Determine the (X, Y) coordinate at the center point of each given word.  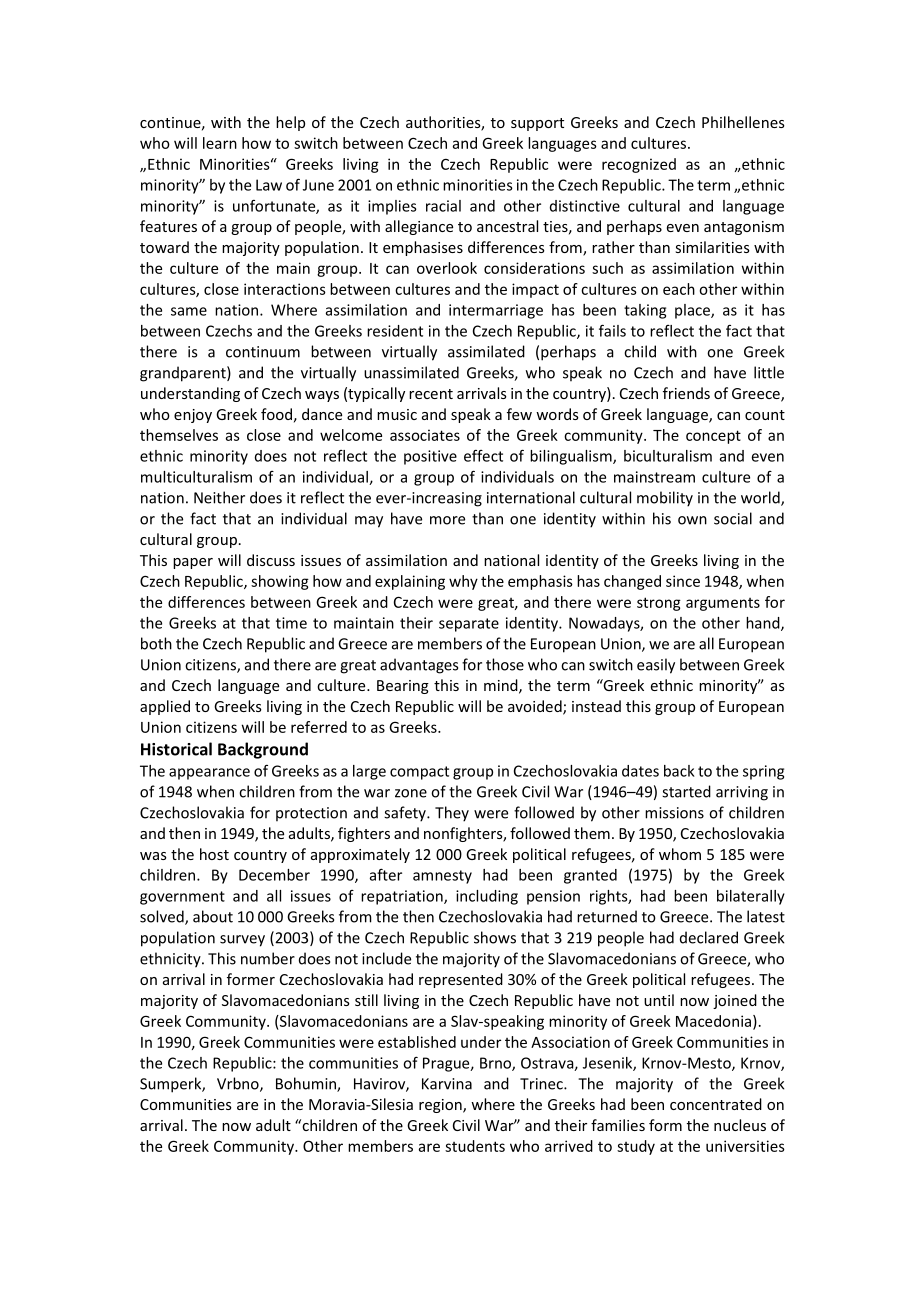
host (214, 854)
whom (680, 854)
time (291, 623)
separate (469, 625)
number (268, 958)
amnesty (442, 877)
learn (220, 143)
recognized (639, 165)
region (441, 1106)
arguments (723, 604)
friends (686, 393)
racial (443, 206)
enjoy (193, 416)
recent (431, 394)
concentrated (716, 1104)
